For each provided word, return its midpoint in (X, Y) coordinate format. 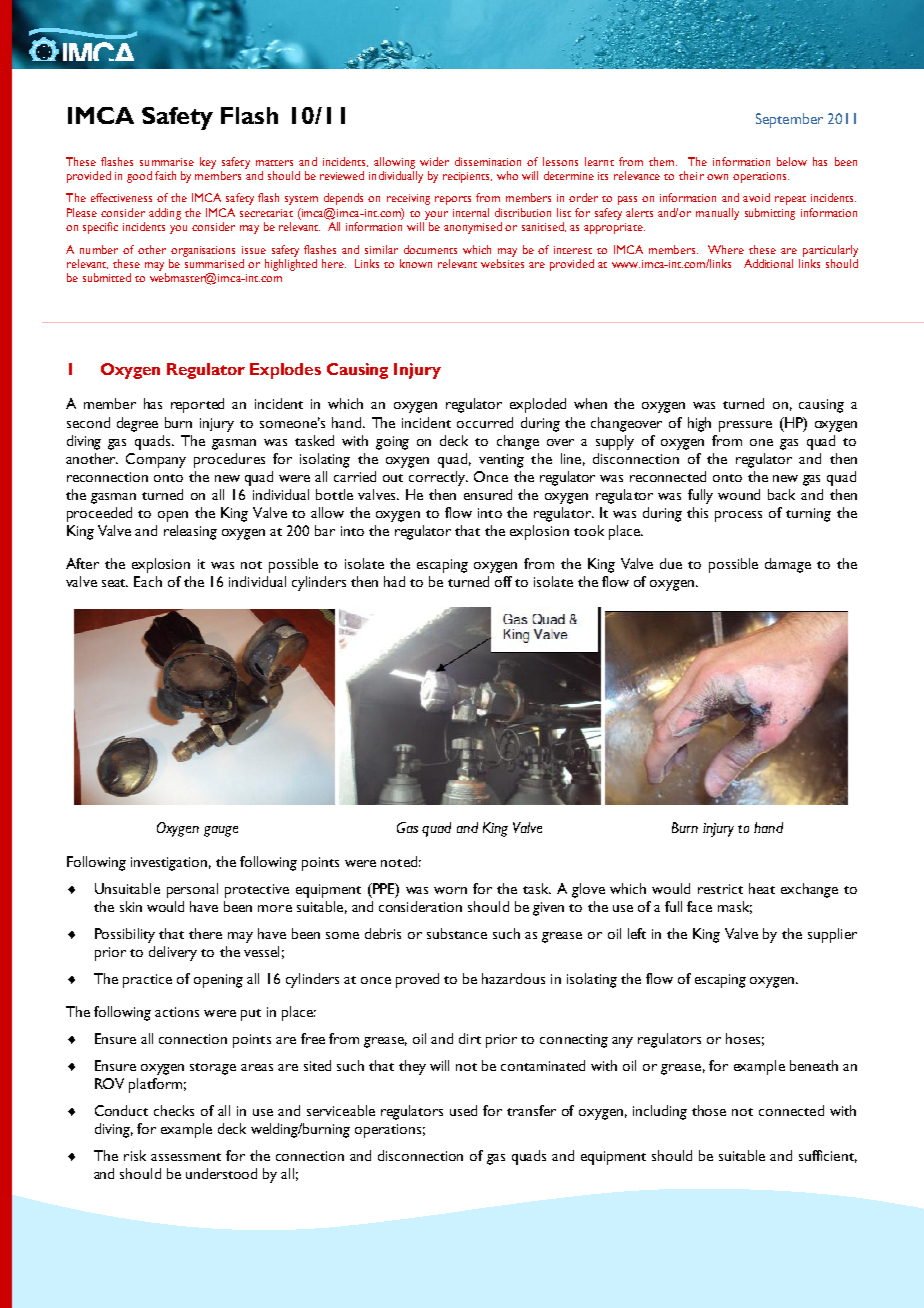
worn (450, 890)
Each (148, 581)
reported (197, 405)
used (463, 1110)
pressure (745, 426)
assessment (186, 1157)
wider (434, 161)
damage (788, 565)
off (503, 581)
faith (165, 175)
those (709, 1110)
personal (192, 890)
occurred (485, 422)
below (792, 161)
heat (762, 888)
